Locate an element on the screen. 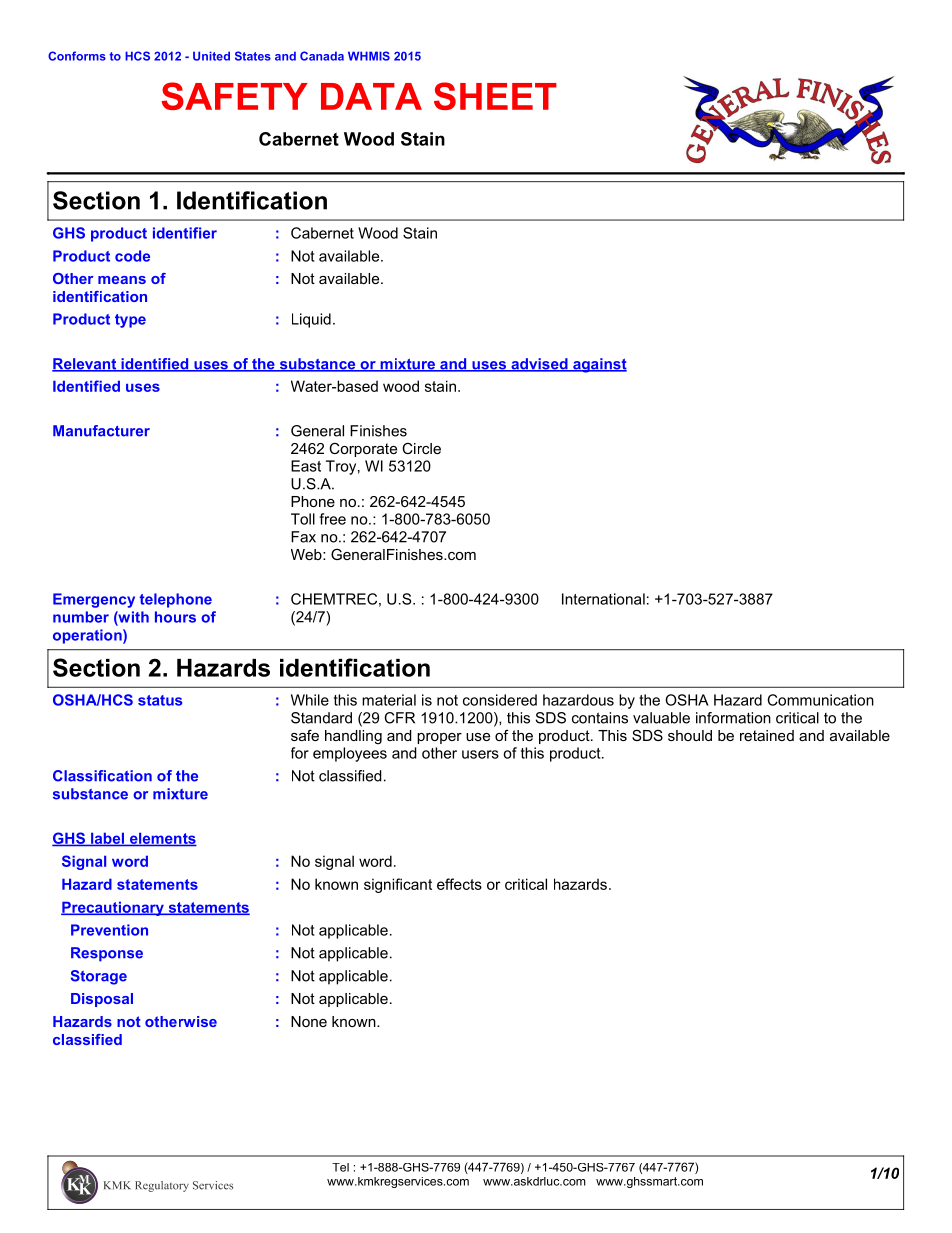 The height and width of the screenshot is (1233, 952). effects is located at coordinates (459, 884).
